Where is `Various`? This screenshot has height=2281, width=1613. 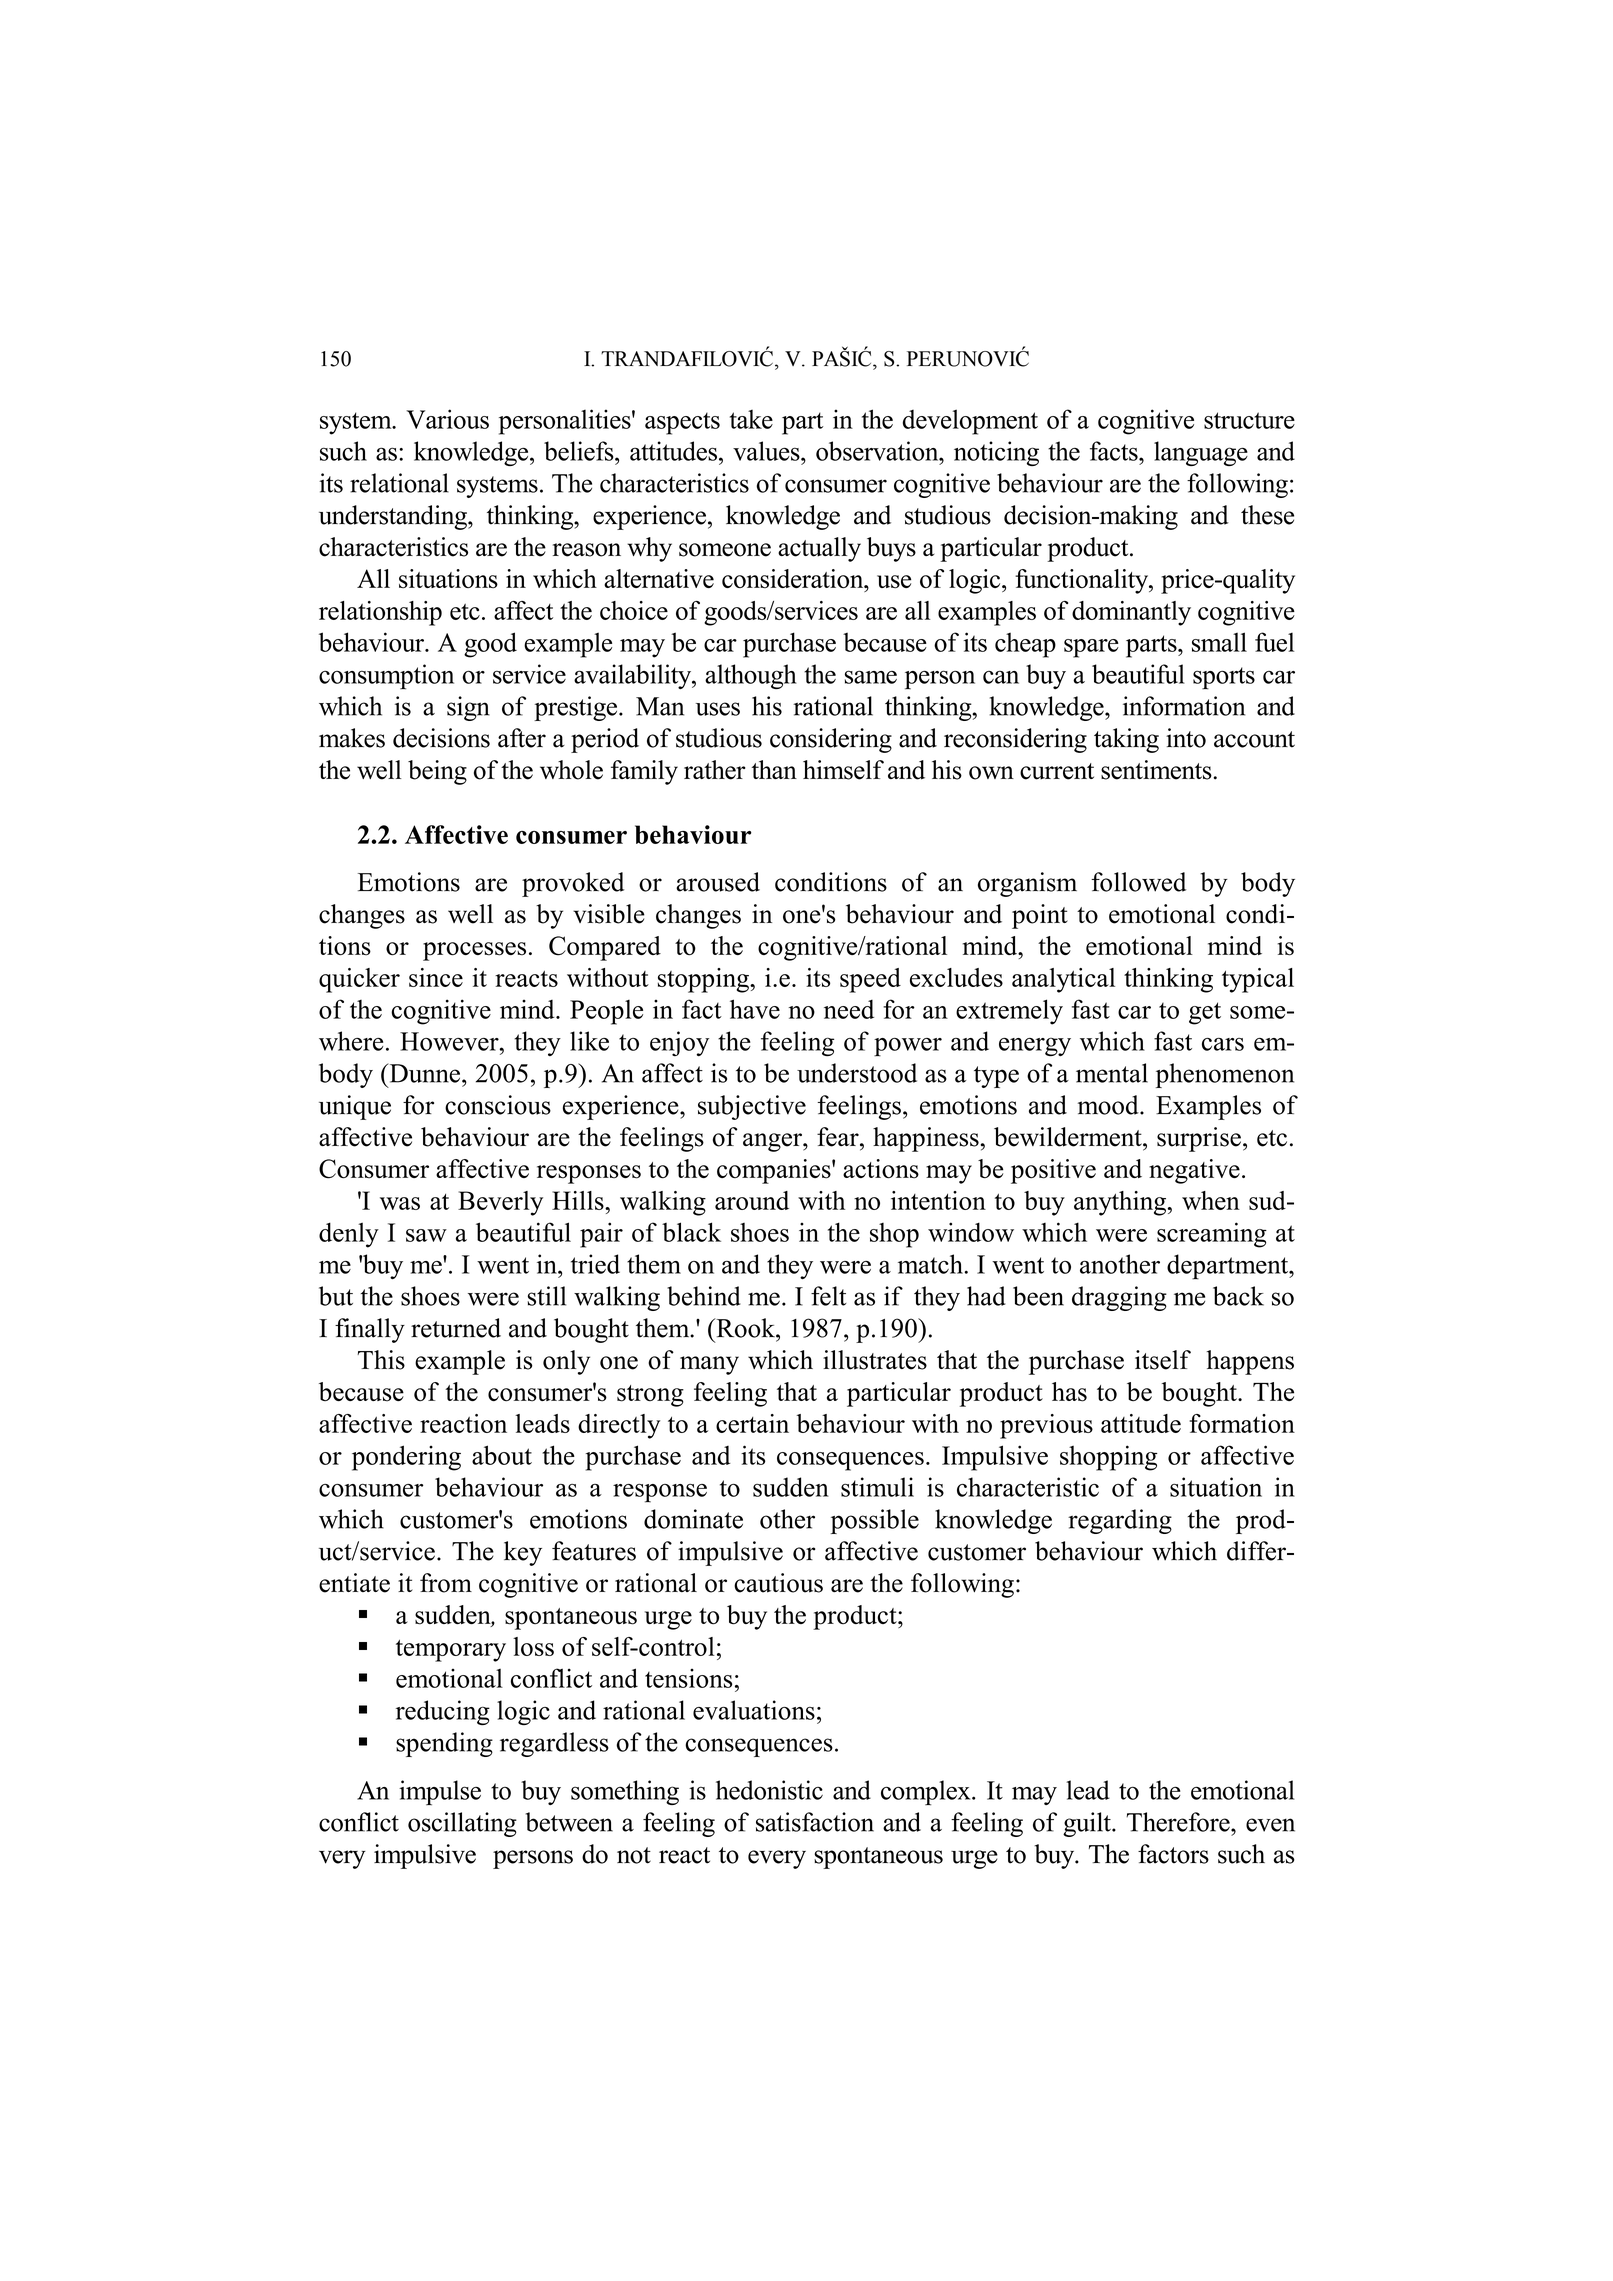 Various is located at coordinates (447, 419).
